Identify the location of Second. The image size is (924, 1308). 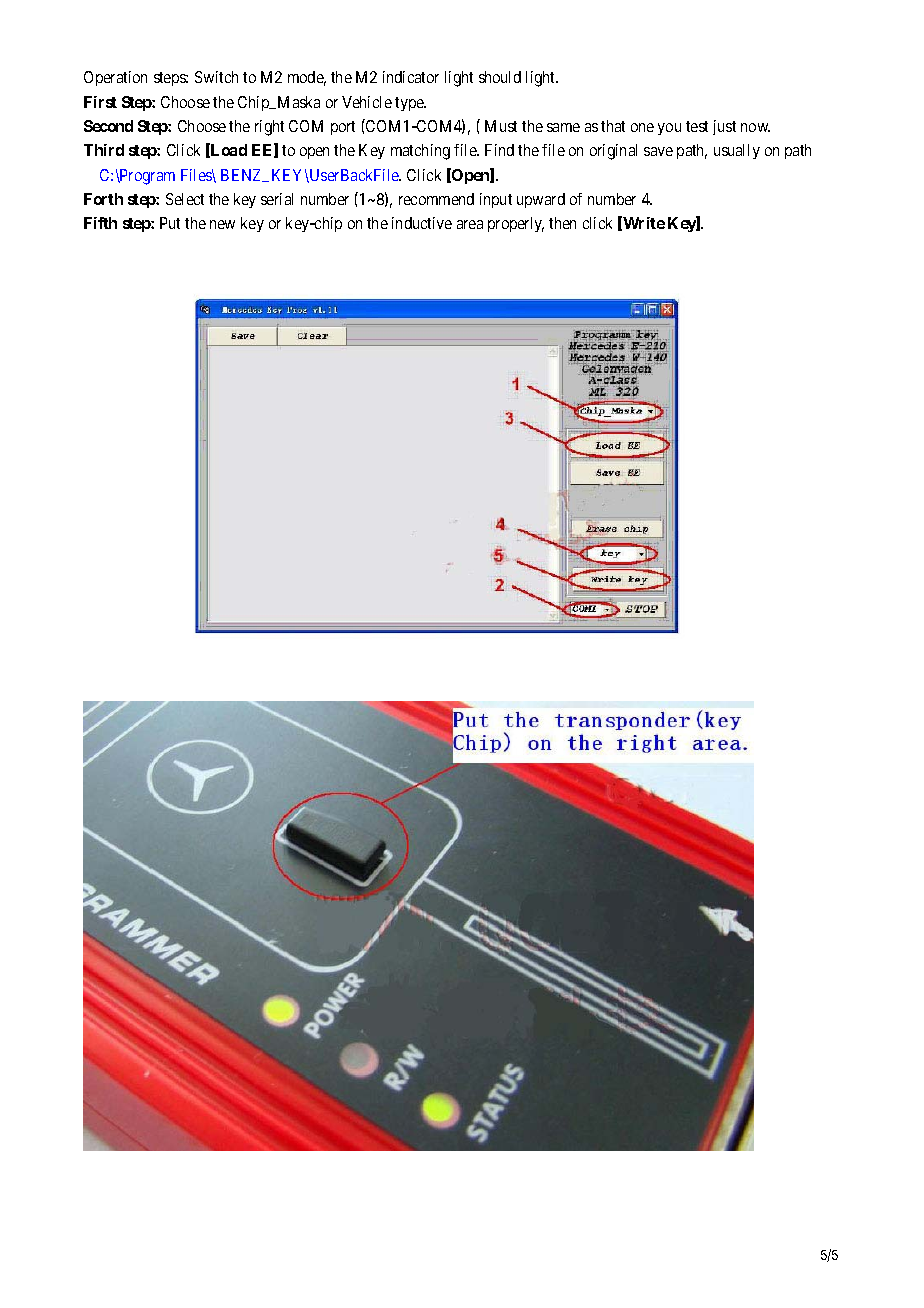
(108, 126).
